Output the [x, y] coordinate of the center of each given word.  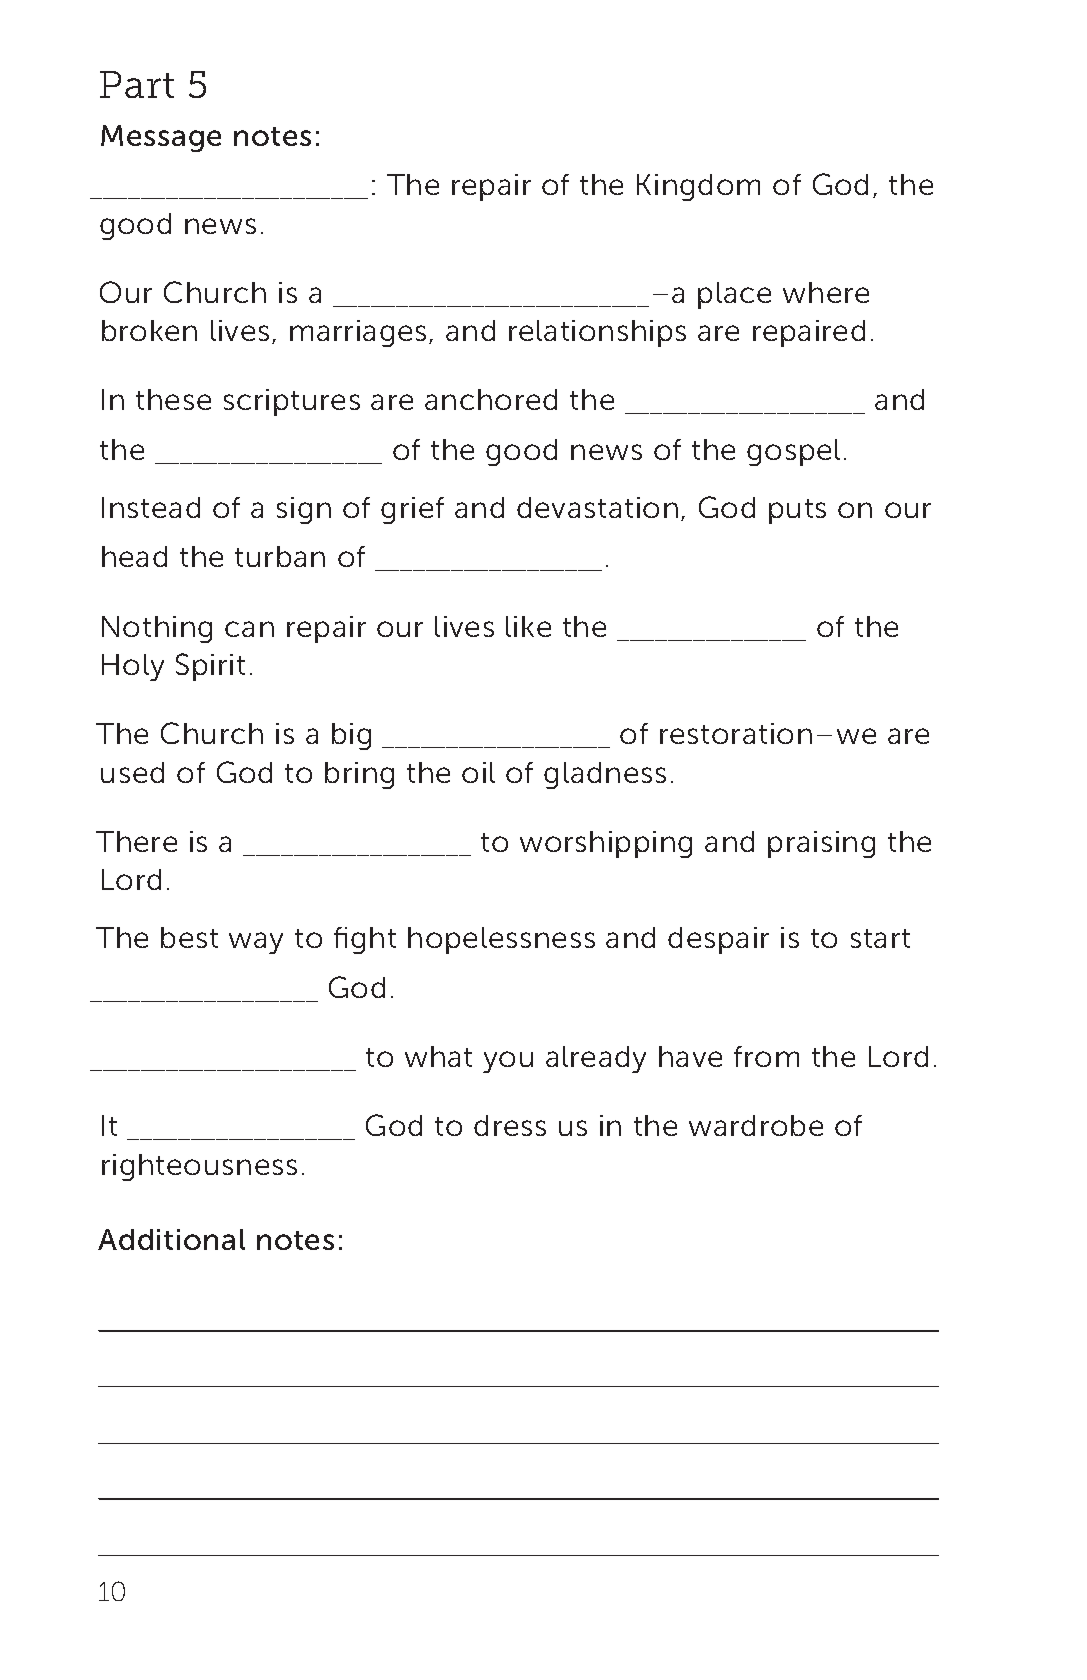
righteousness [199, 1167]
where [826, 292]
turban [280, 556]
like [528, 626]
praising [821, 844]
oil [478, 772]
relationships [597, 333]
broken [149, 330]
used [132, 772]
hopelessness [501, 940]
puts [797, 511]
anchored [491, 399]
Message [161, 138]
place [734, 295]
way [256, 943]
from [766, 1056]
